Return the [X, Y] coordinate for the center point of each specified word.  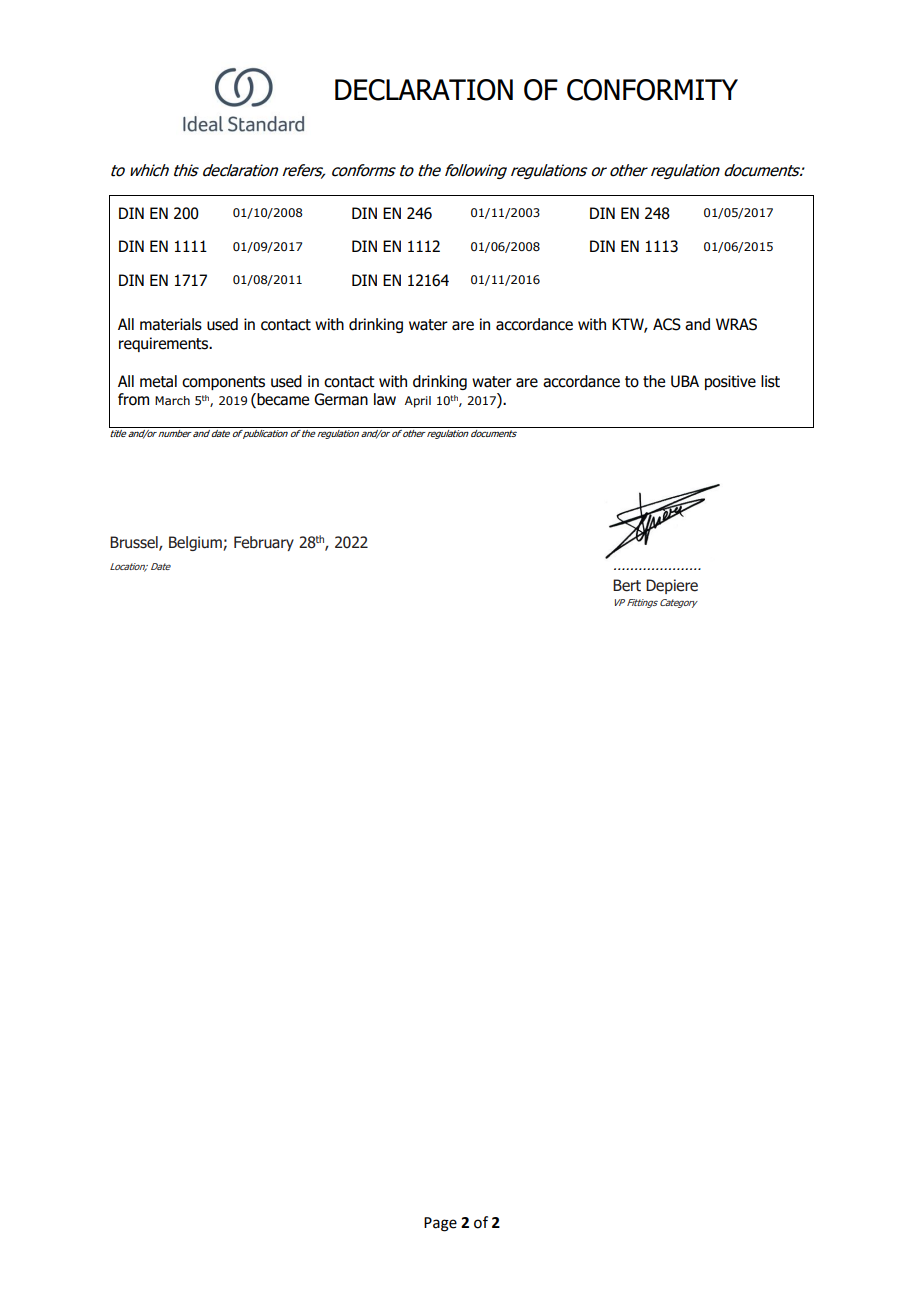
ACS [667, 324]
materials [171, 324]
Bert [627, 585]
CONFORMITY [652, 90]
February [264, 543]
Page [440, 1224]
